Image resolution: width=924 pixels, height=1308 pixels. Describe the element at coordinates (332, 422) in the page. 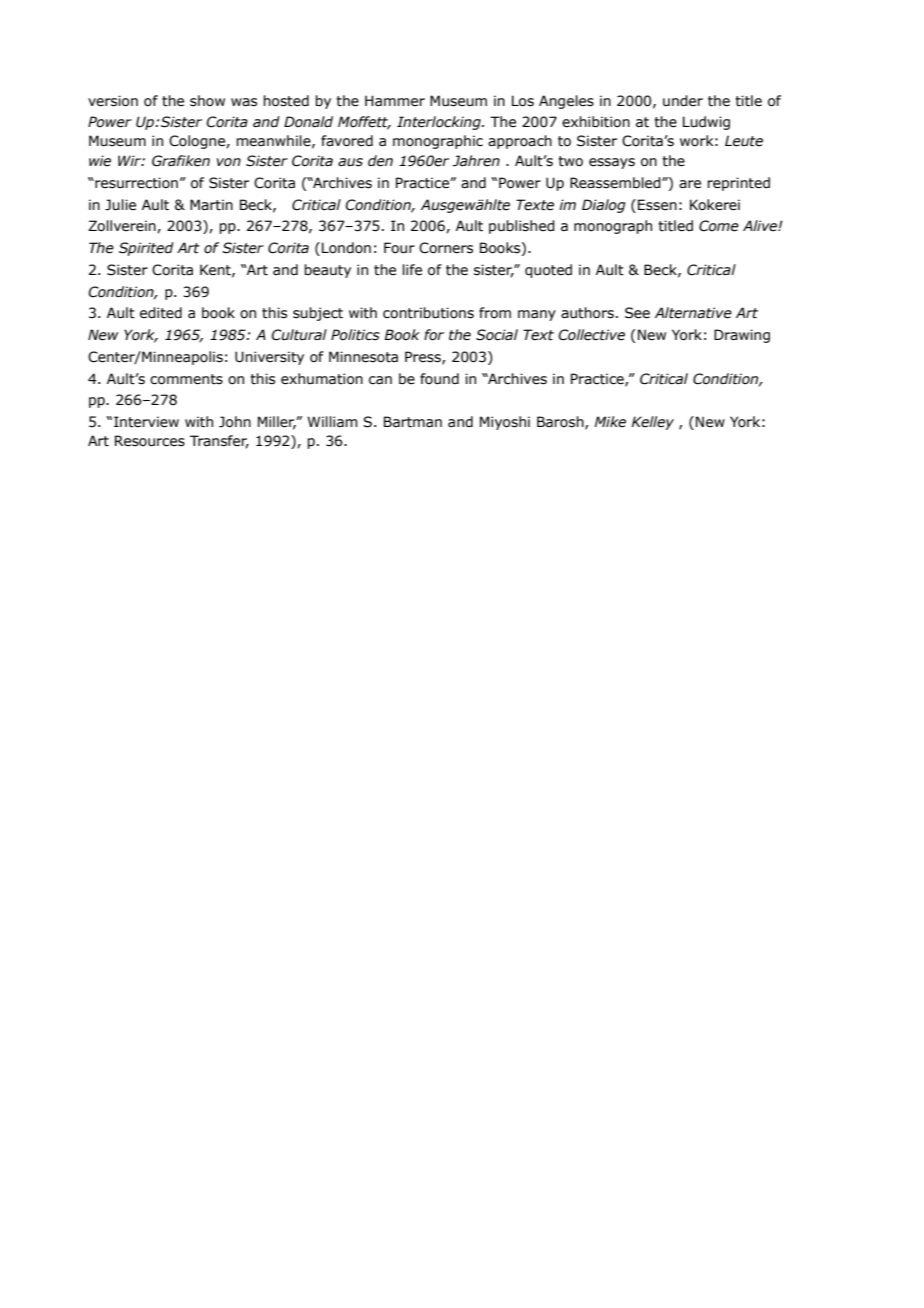

I see `William` at that location.
